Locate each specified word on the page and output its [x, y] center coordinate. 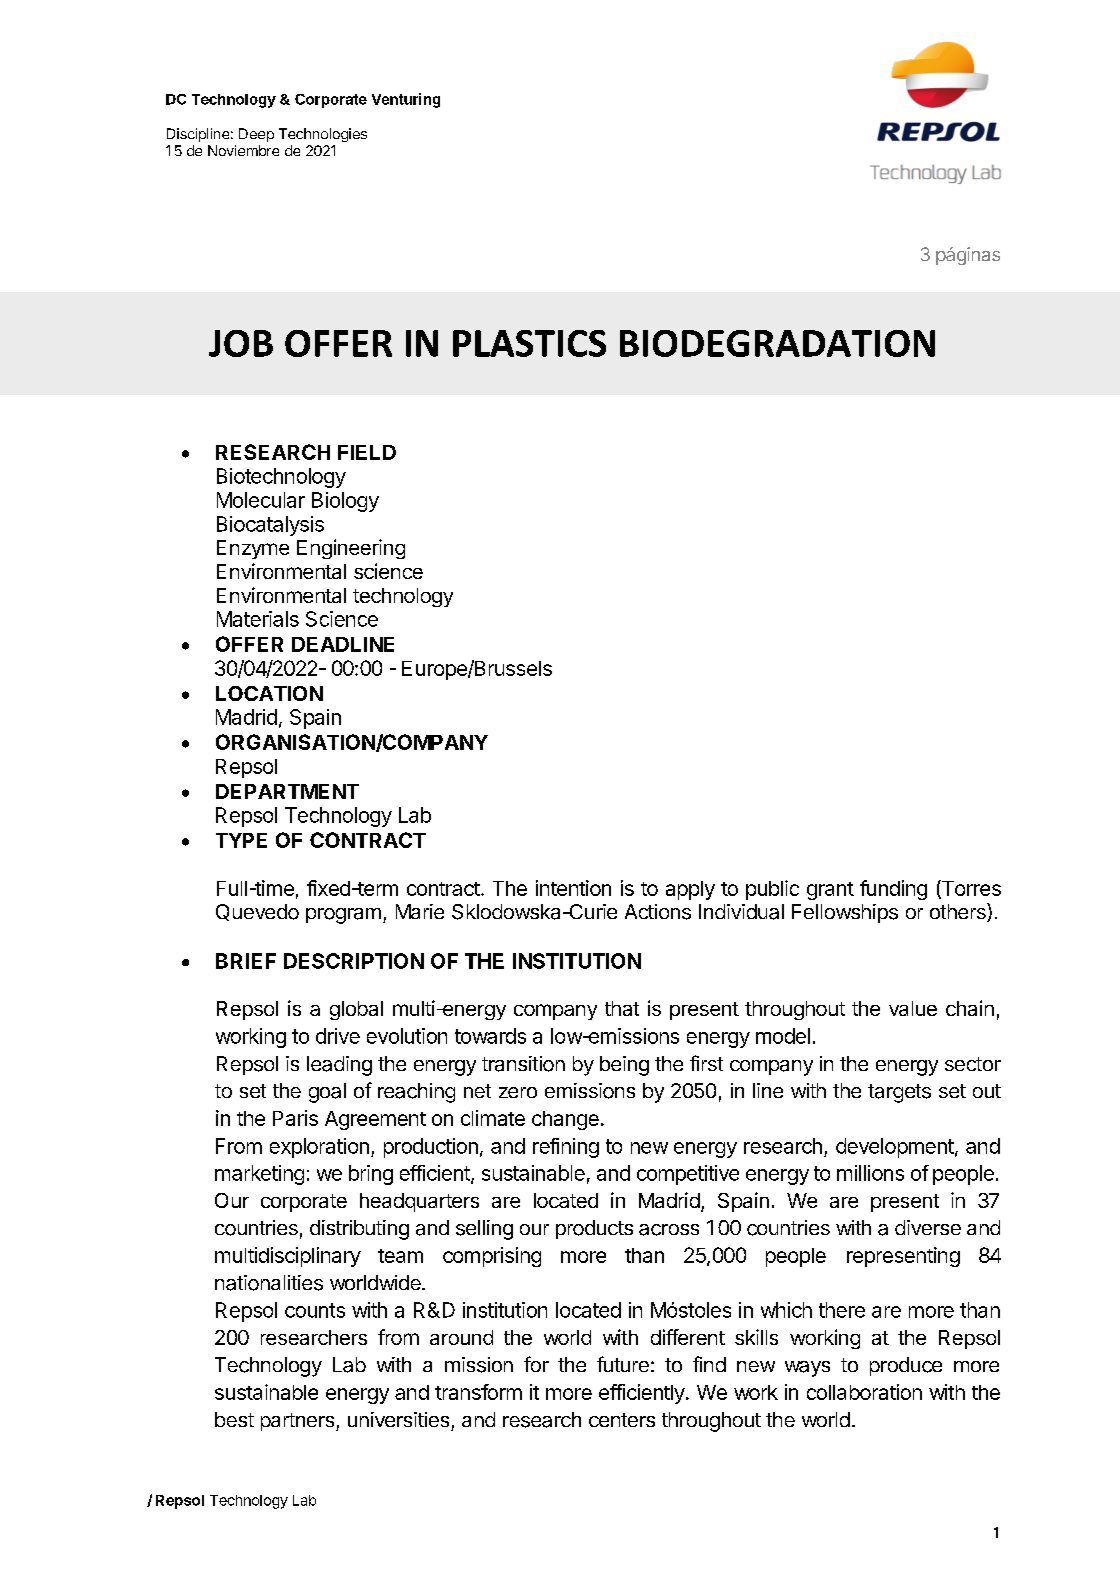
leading [339, 1066]
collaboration [864, 1392]
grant [830, 891]
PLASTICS [529, 343]
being [624, 1066]
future [623, 1364]
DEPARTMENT [287, 791]
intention [573, 888]
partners [299, 1422]
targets [899, 1093]
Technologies [323, 135]
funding [893, 890]
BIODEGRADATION [777, 343]
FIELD [367, 452]
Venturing [406, 100]
